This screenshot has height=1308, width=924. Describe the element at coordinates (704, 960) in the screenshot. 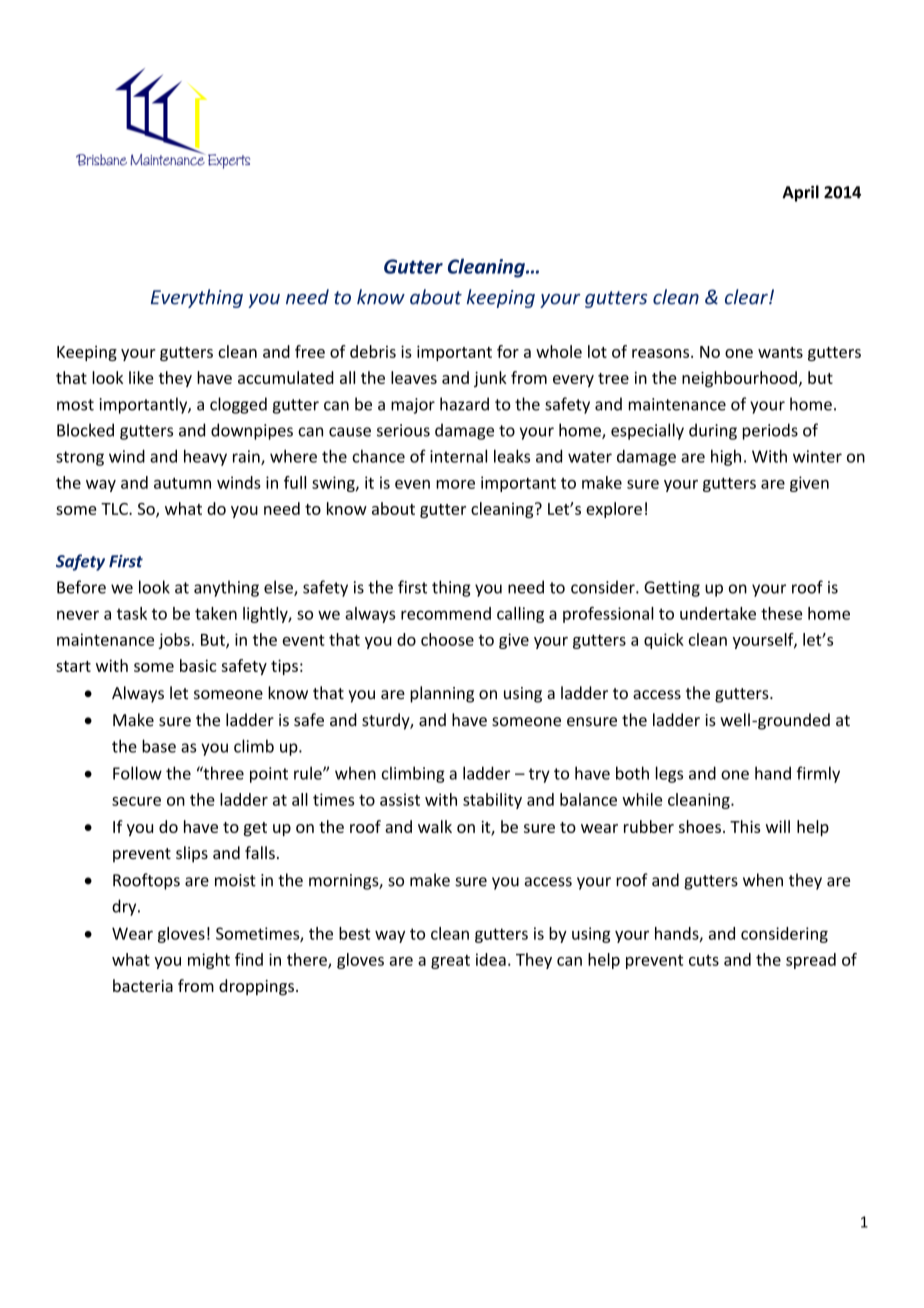

I see `cuts` at that location.
